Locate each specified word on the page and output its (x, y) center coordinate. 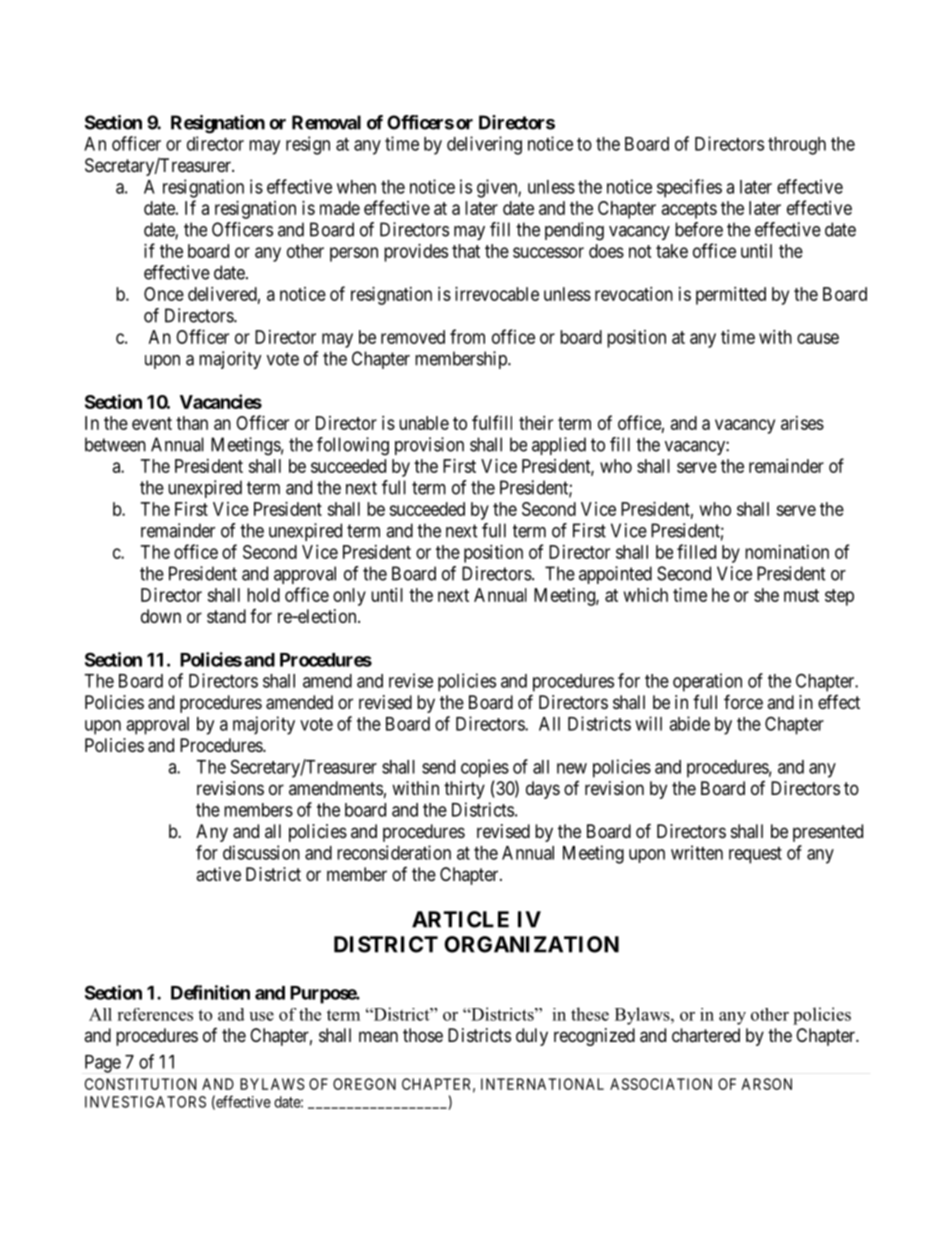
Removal (326, 122)
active (218, 874)
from (467, 336)
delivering (484, 145)
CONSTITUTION (140, 1084)
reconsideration (394, 852)
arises (802, 423)
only (349, 597)
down (161, 616)
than (192, 423)
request (755, 855)
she (766, 595)
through (797, 146)
